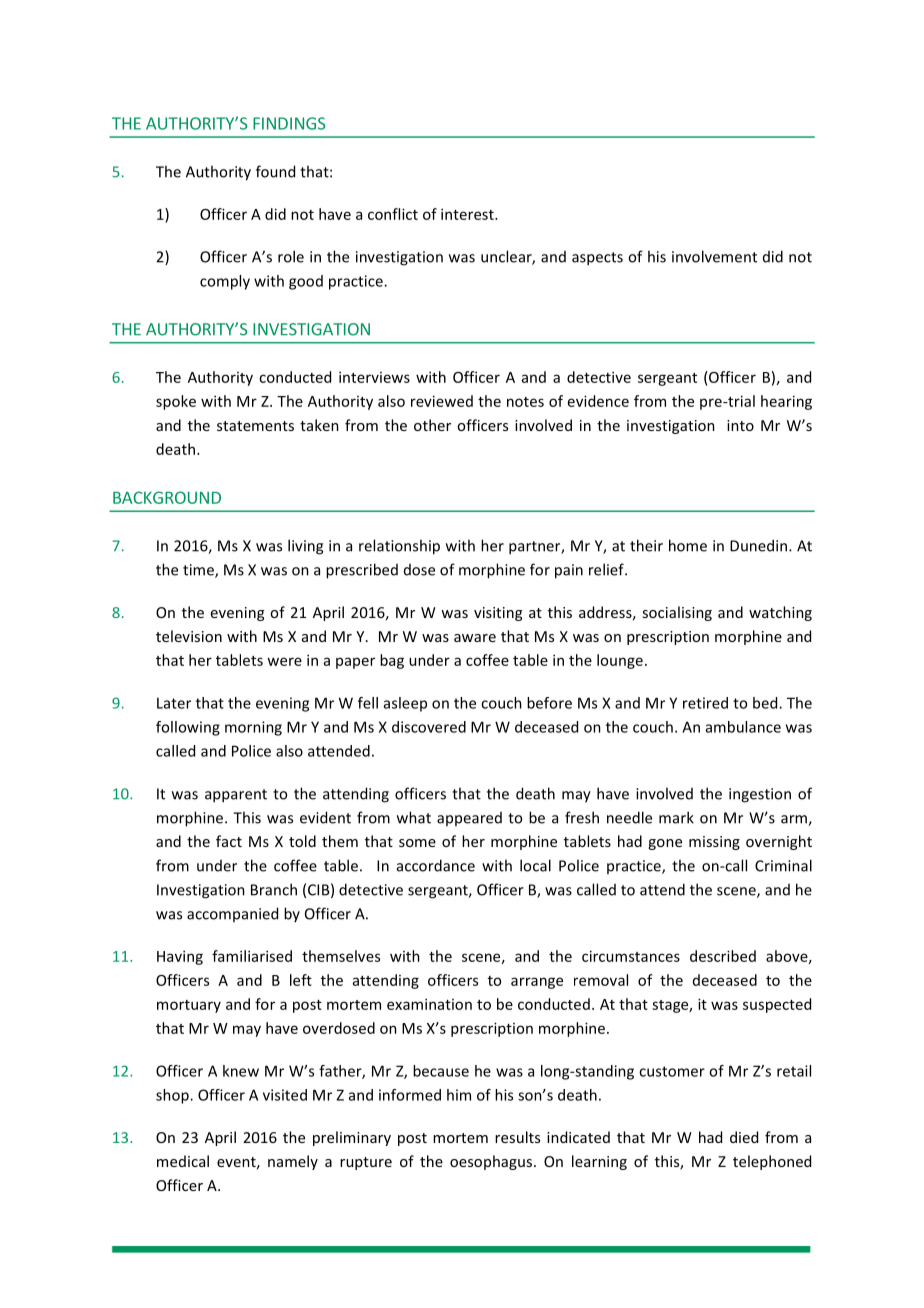  What do you see at coordinates (275, 171) in the screenshot?
I see `found` at bounding box center [275, 171].
